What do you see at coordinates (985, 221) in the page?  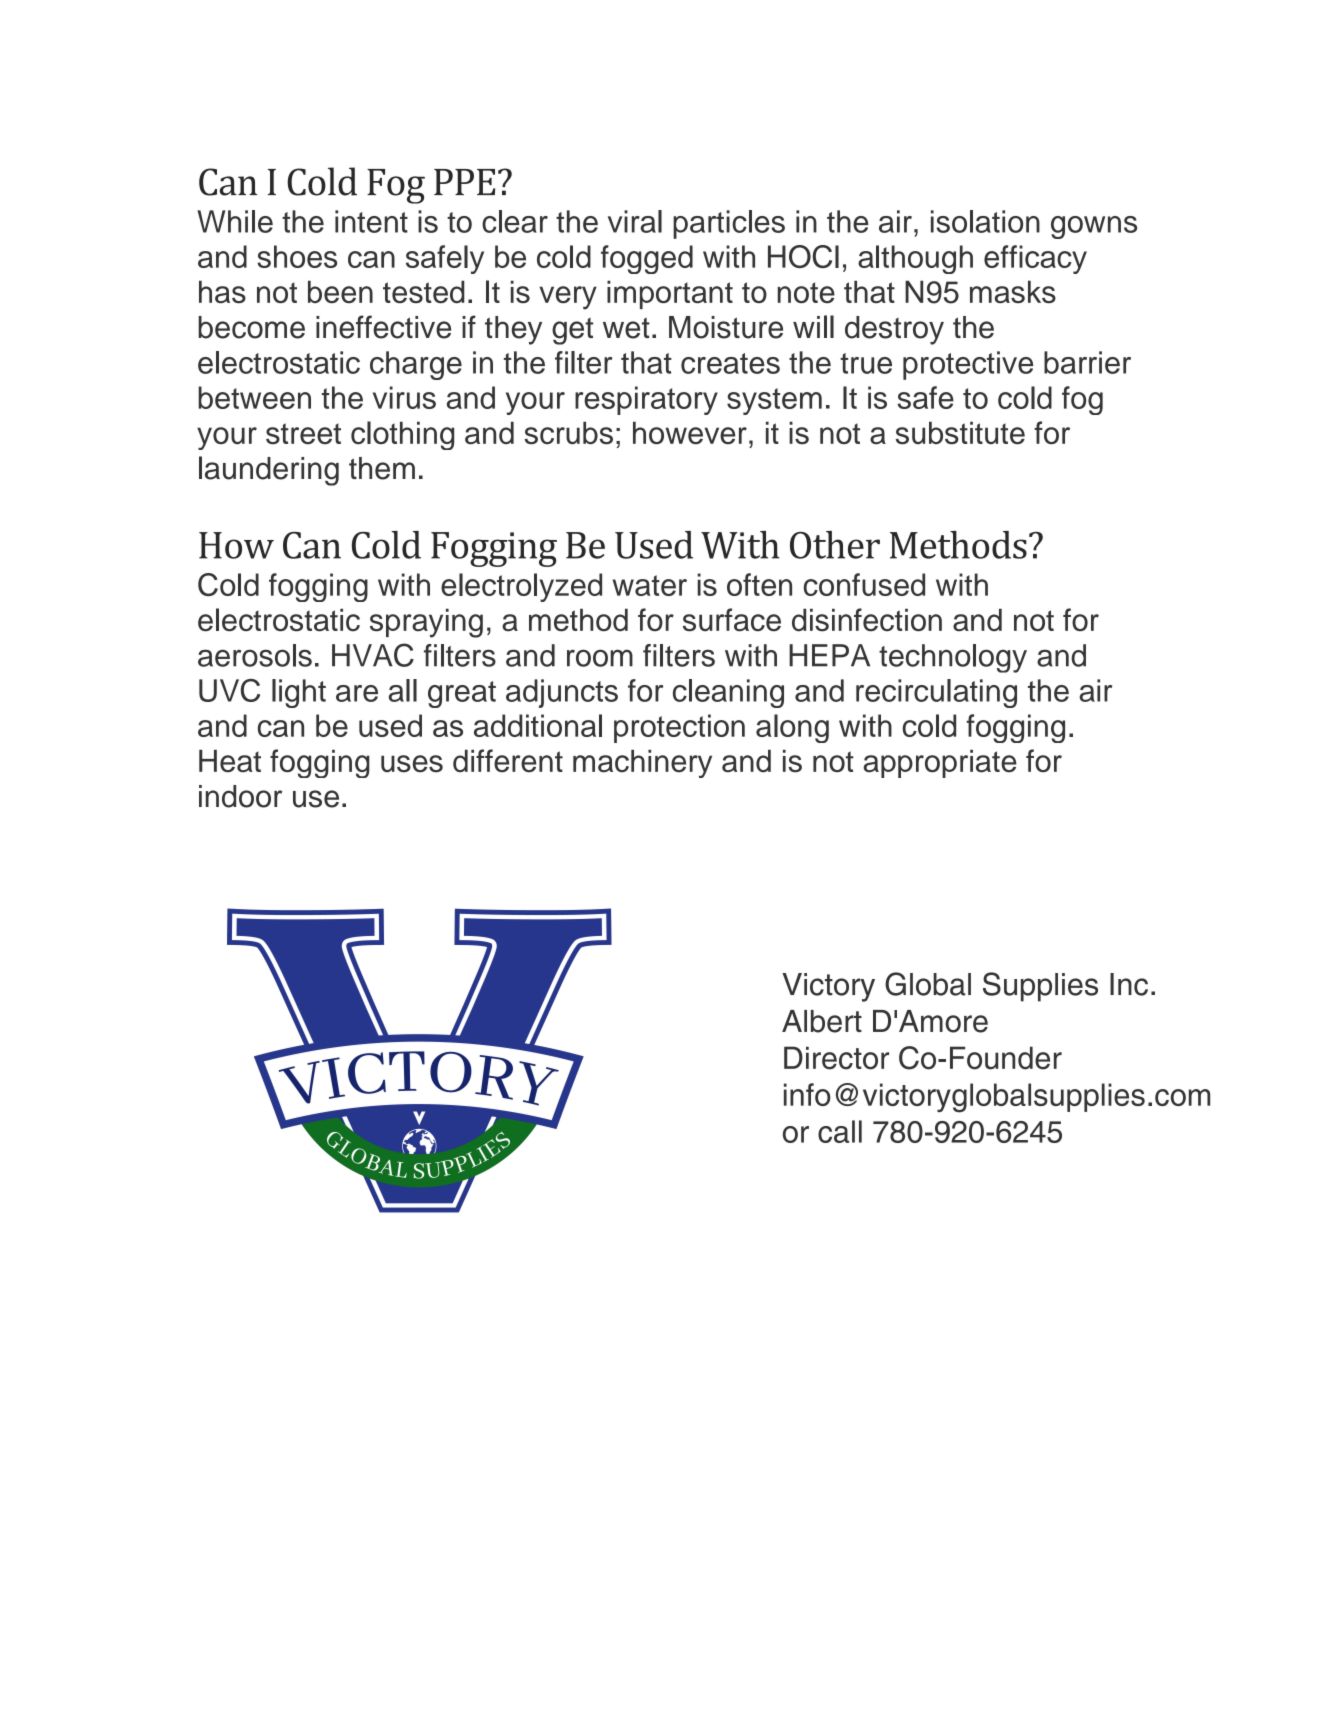 I see `isolation` at bounding box center [985, 221].
